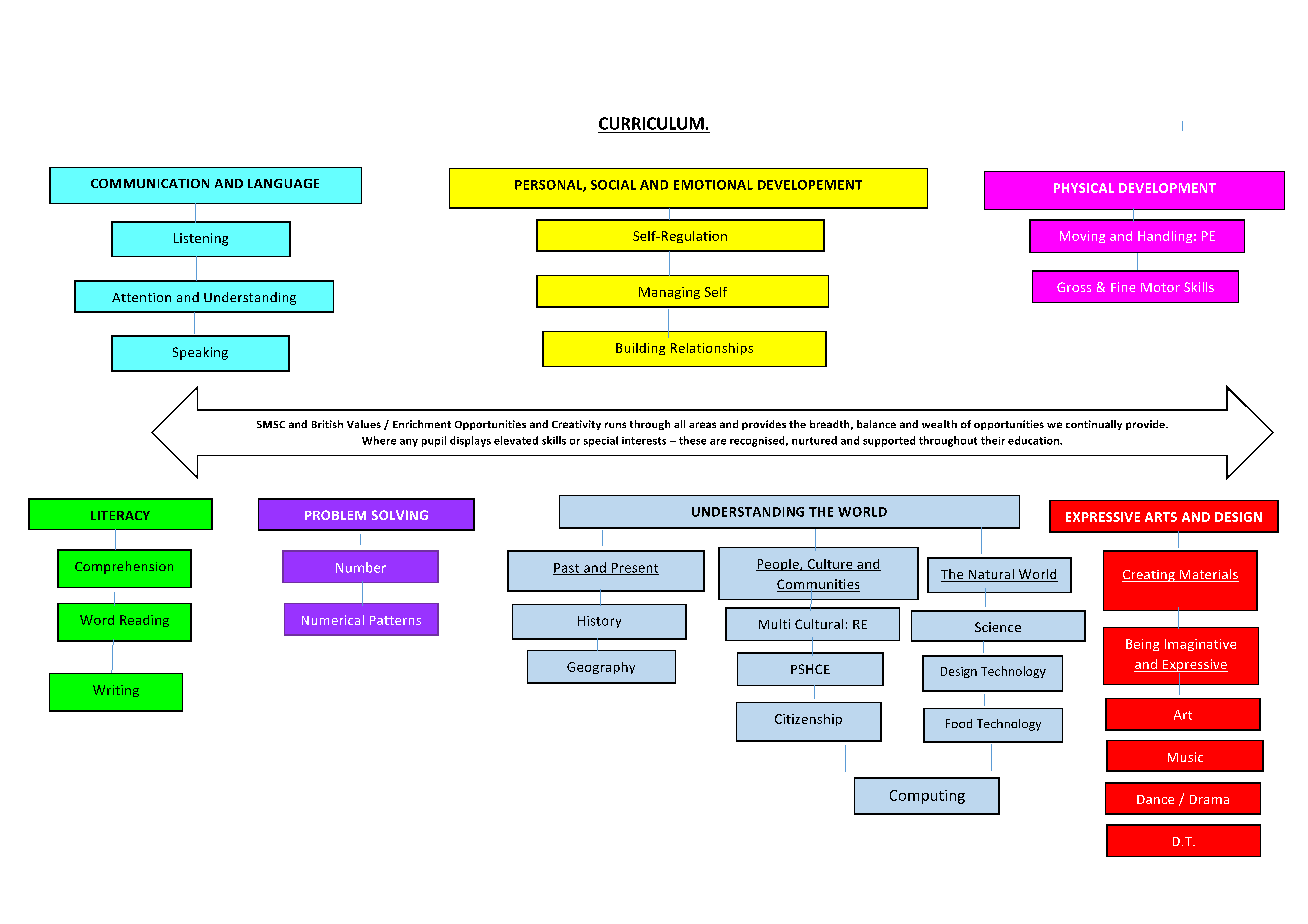 Image resolution: width=1308 pixels, height=924 pixels. I want to click on PHYSICAL, so click(1084, 188).
